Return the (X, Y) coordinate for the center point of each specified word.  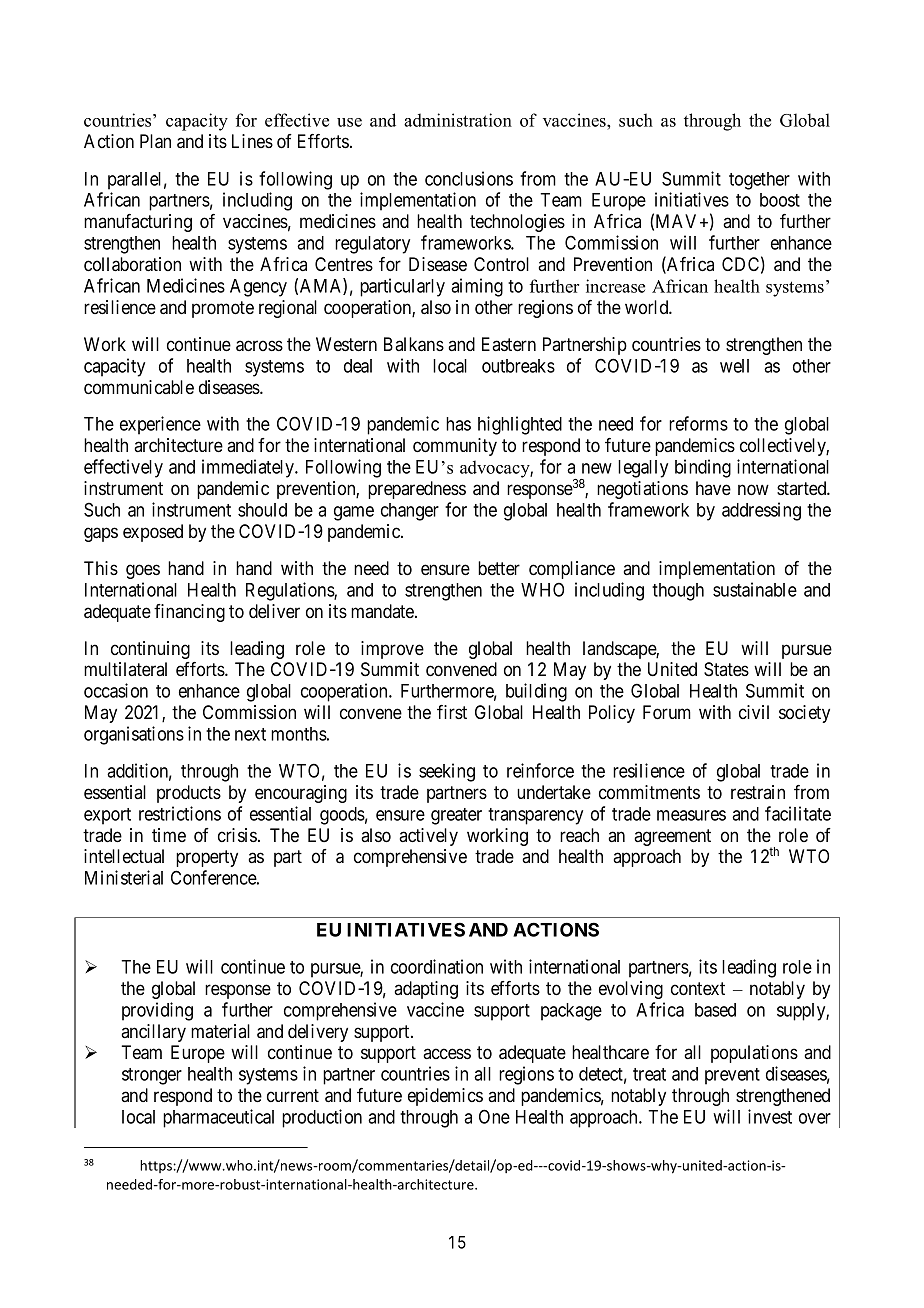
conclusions (469, 178)
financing (189, 613)
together (759, 181)
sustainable (755, 589)
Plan (155, 141)
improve (392, 650)
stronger (152, 1076)
